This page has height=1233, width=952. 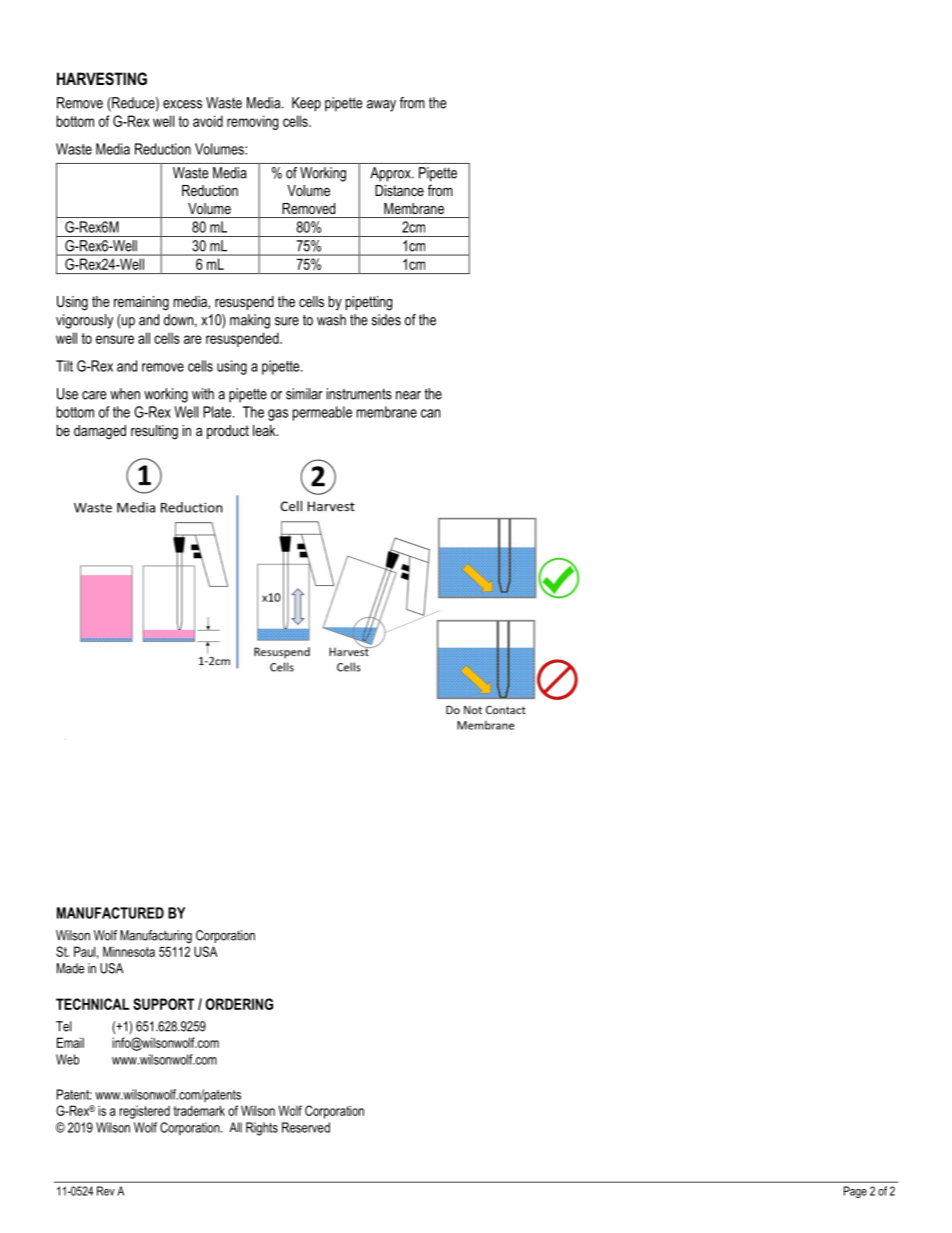 I want to click on resulting, so click(x=154, y=432).
